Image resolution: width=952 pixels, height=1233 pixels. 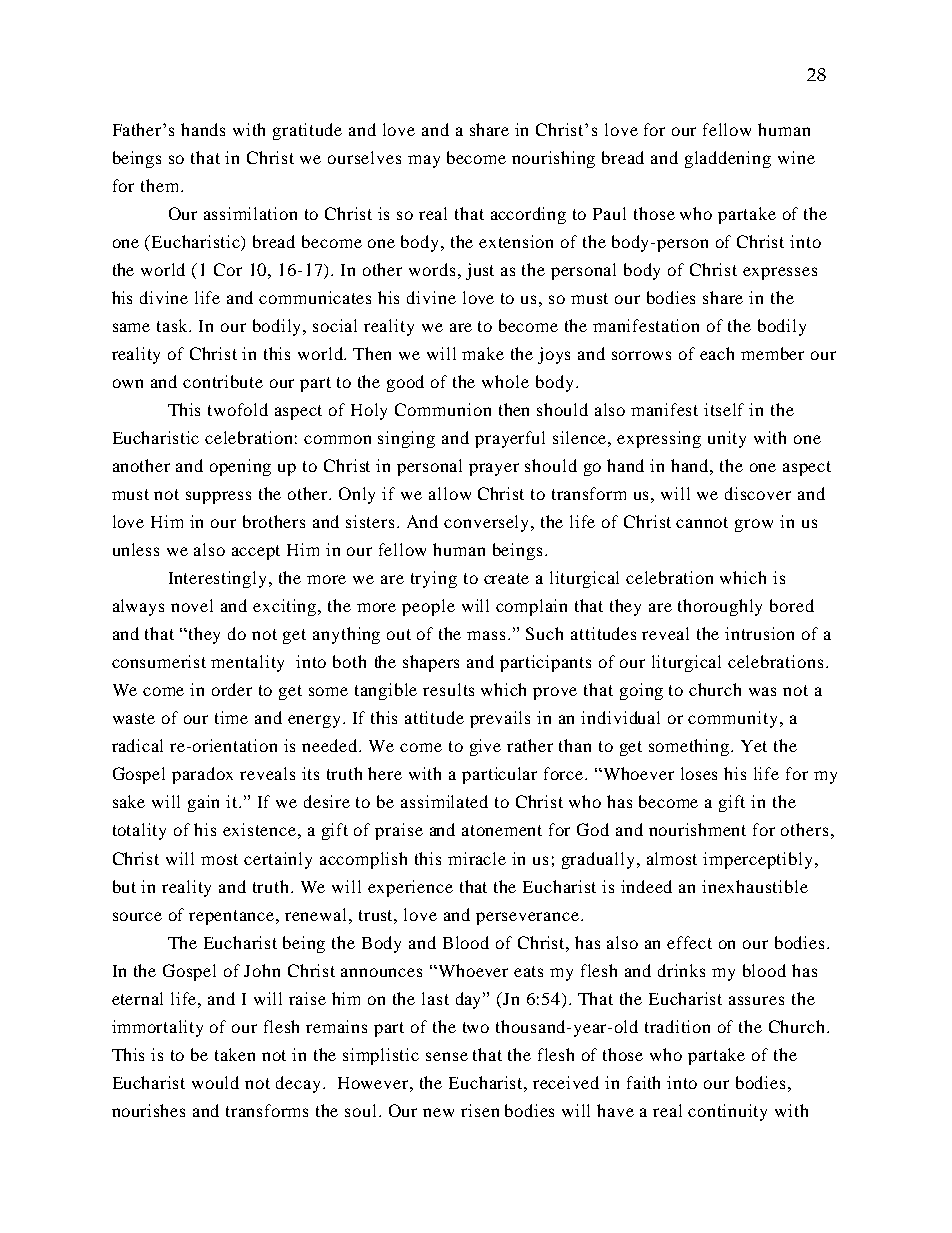 What do you see at coordinates (477, 858) in the screenshot?
I see `miracle` at bounding box center [477, 858].
